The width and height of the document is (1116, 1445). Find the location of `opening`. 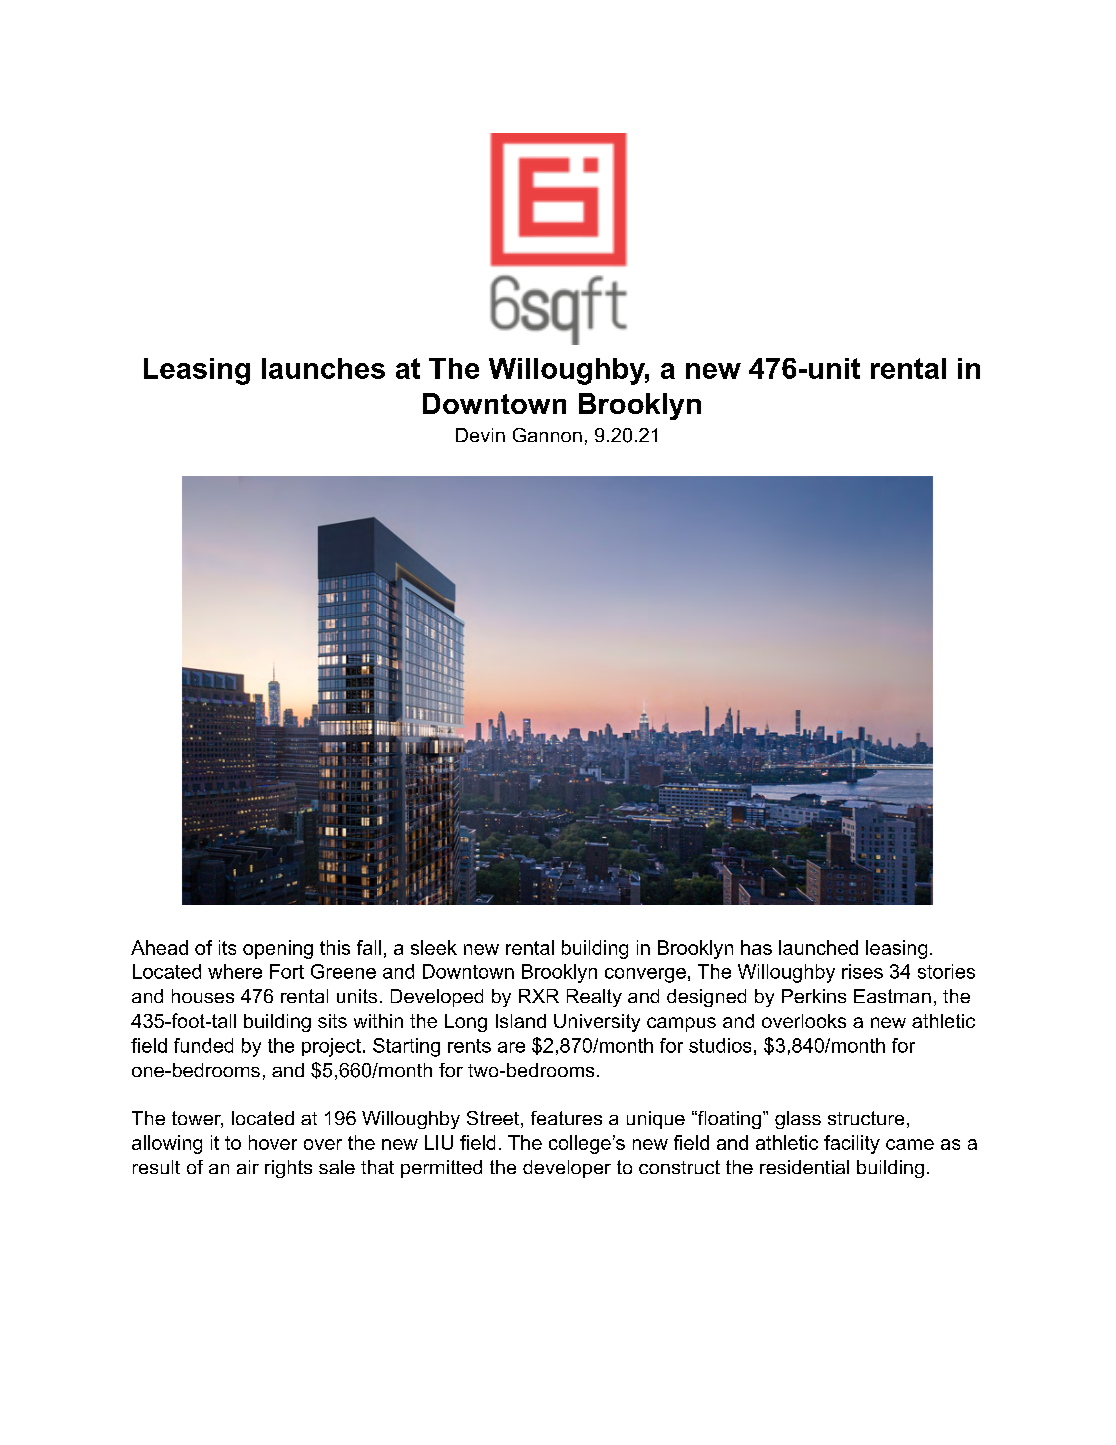

opening is located at coordinates (278, 949).
